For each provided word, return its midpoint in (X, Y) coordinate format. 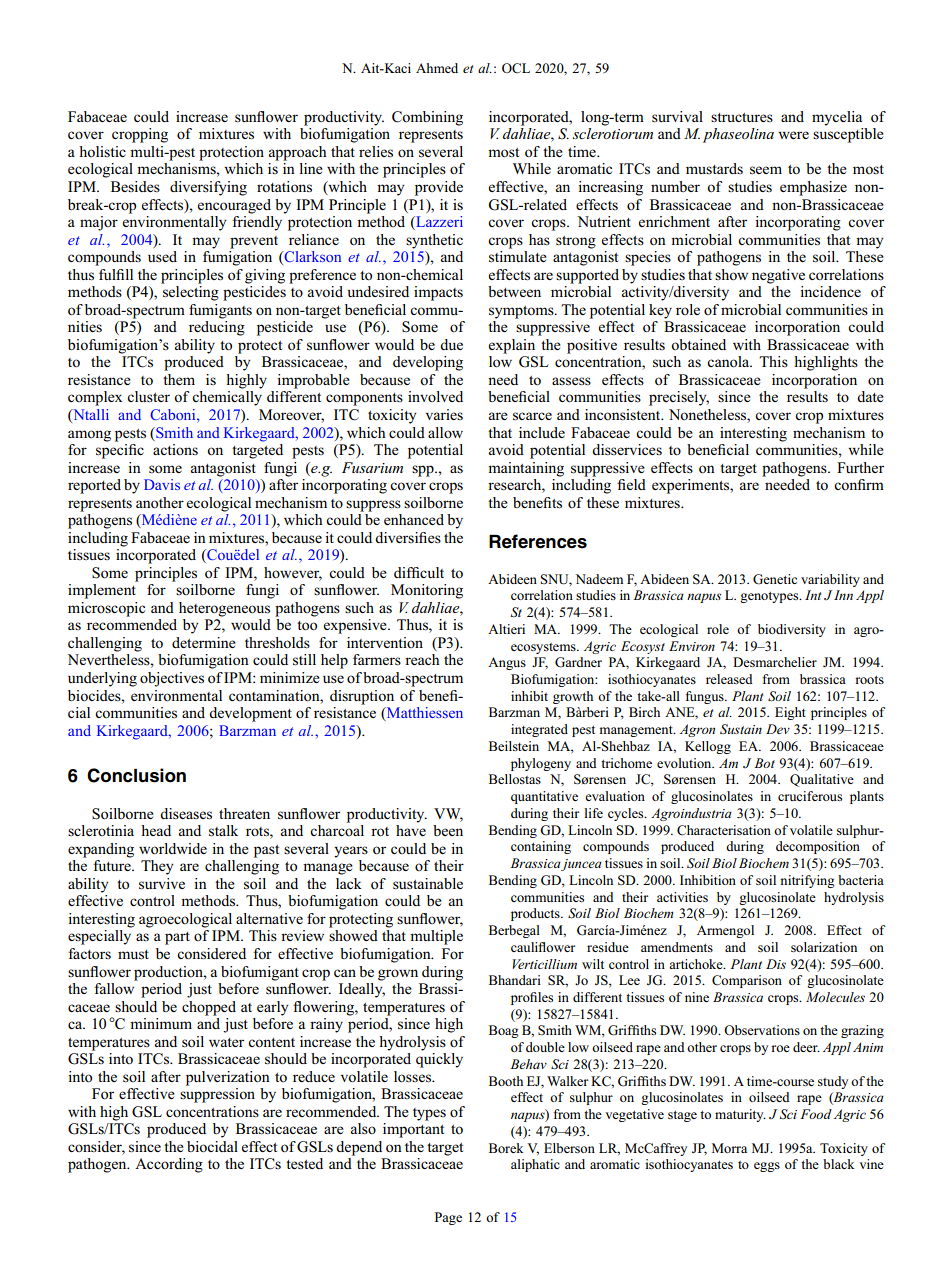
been (448, 830)
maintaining (526, 469)
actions (175, 449)
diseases (186, 814)
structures (742, 117)
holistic (102, 151)
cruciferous (810, 796)
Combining (427, 118)
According (169, 1165)
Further (860, 467)
